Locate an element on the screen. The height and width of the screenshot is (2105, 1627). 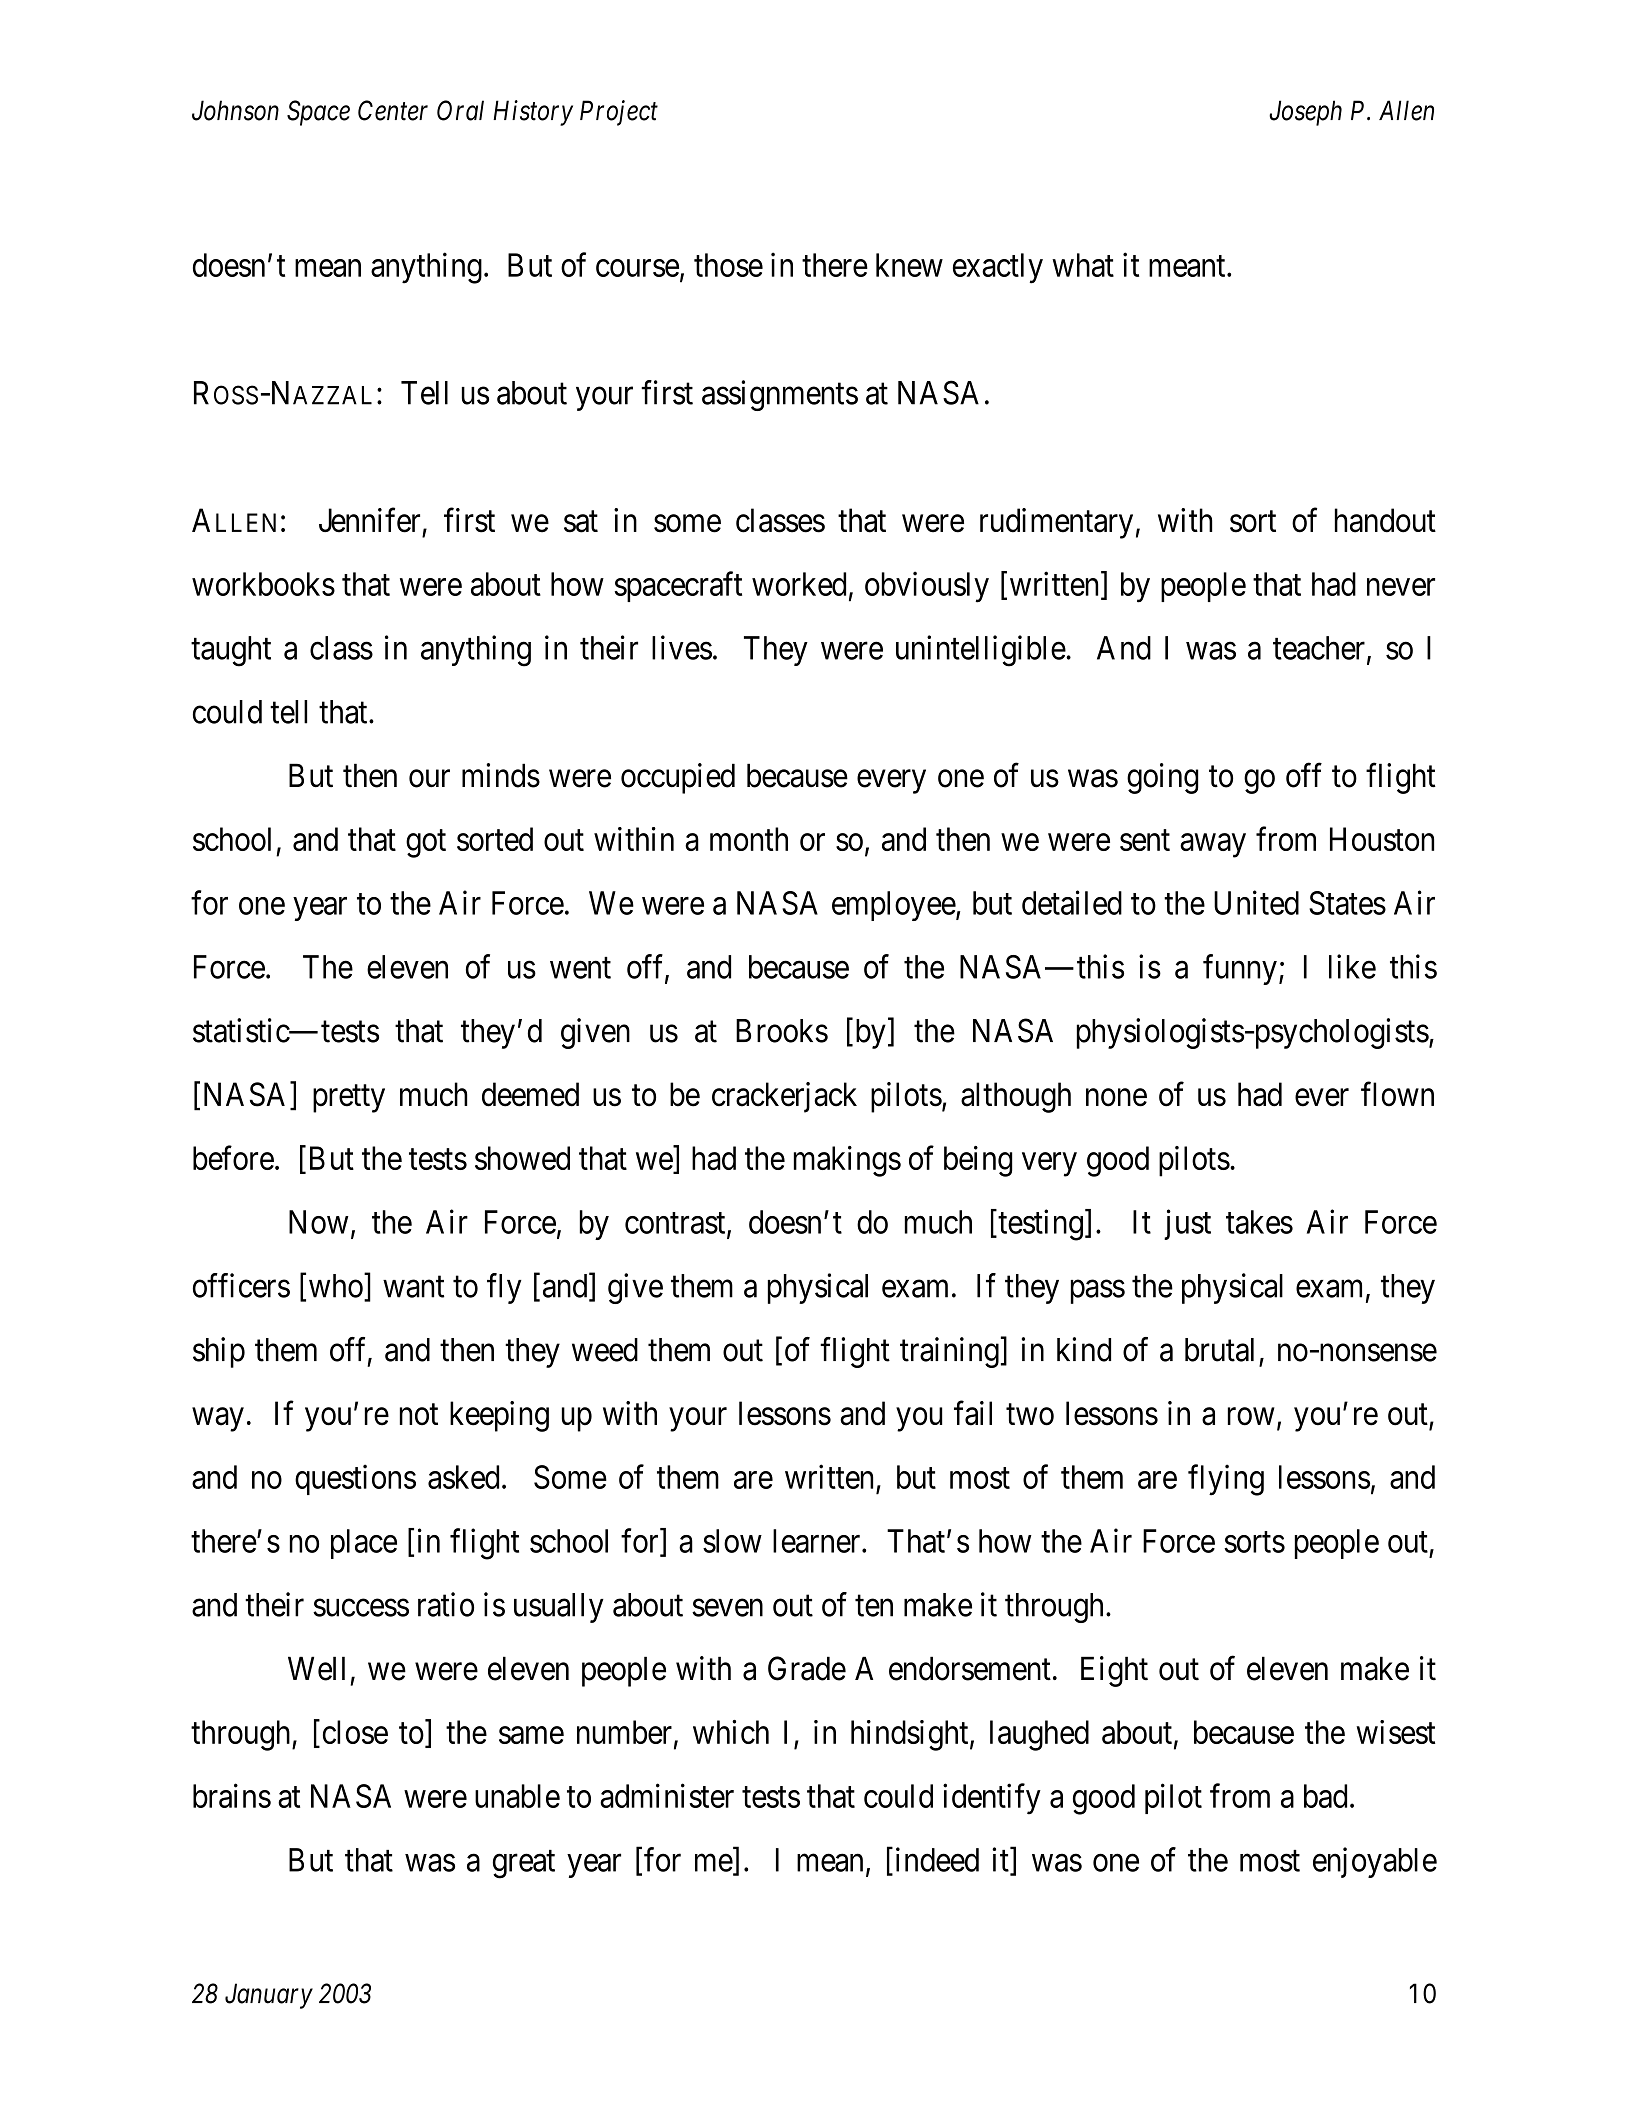
those is located at coordinates (728, 265).
